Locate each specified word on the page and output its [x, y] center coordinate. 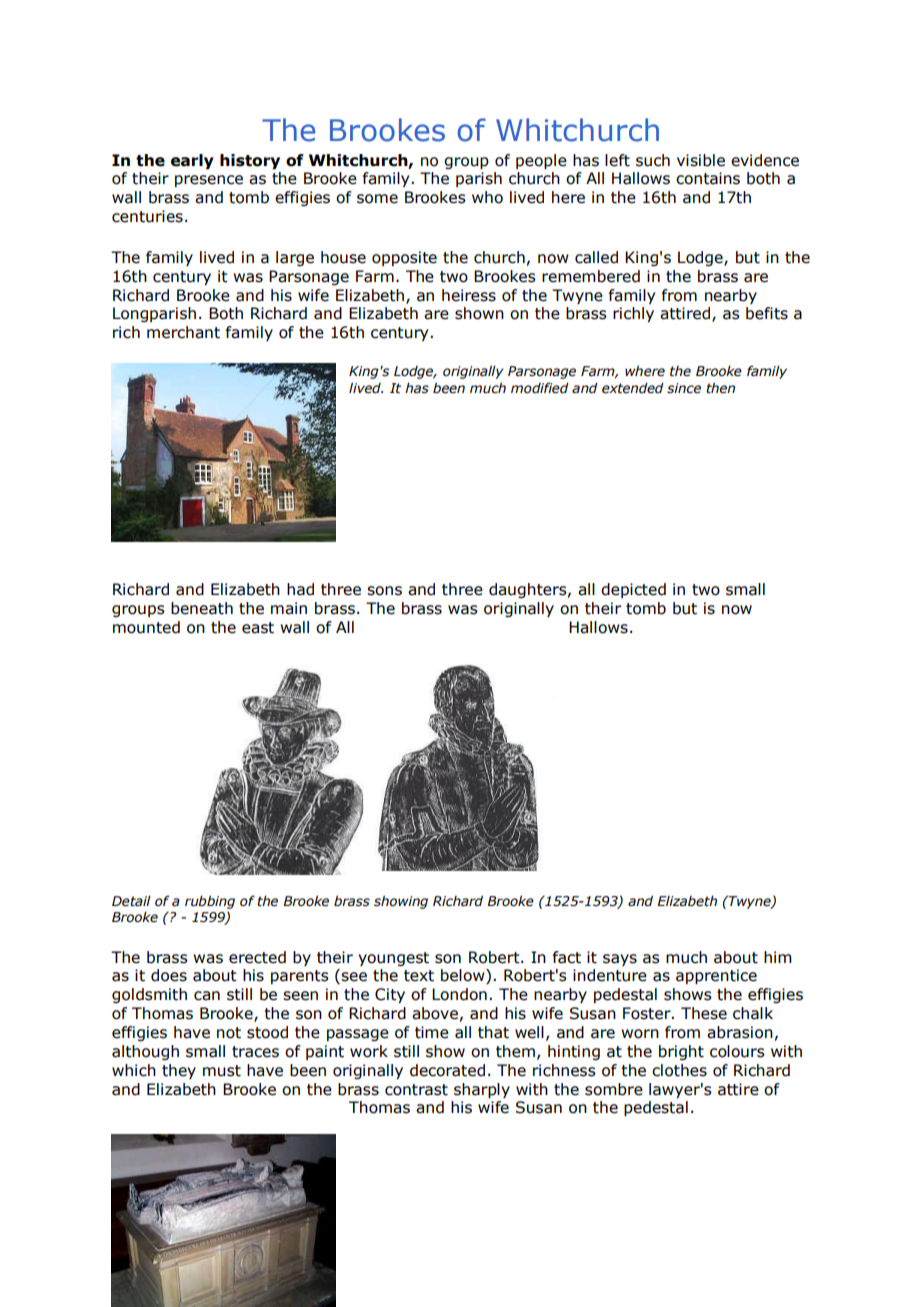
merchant [183, 332]
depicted [633, 590]
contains [708, 178]
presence [209, 181]
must [222, 1071]
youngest [393, 959]
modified [540, 388]
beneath [202, 608]
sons [384, 591]
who [487, 197]
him [778, 957]
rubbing [210, 903]
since [684, 388]
